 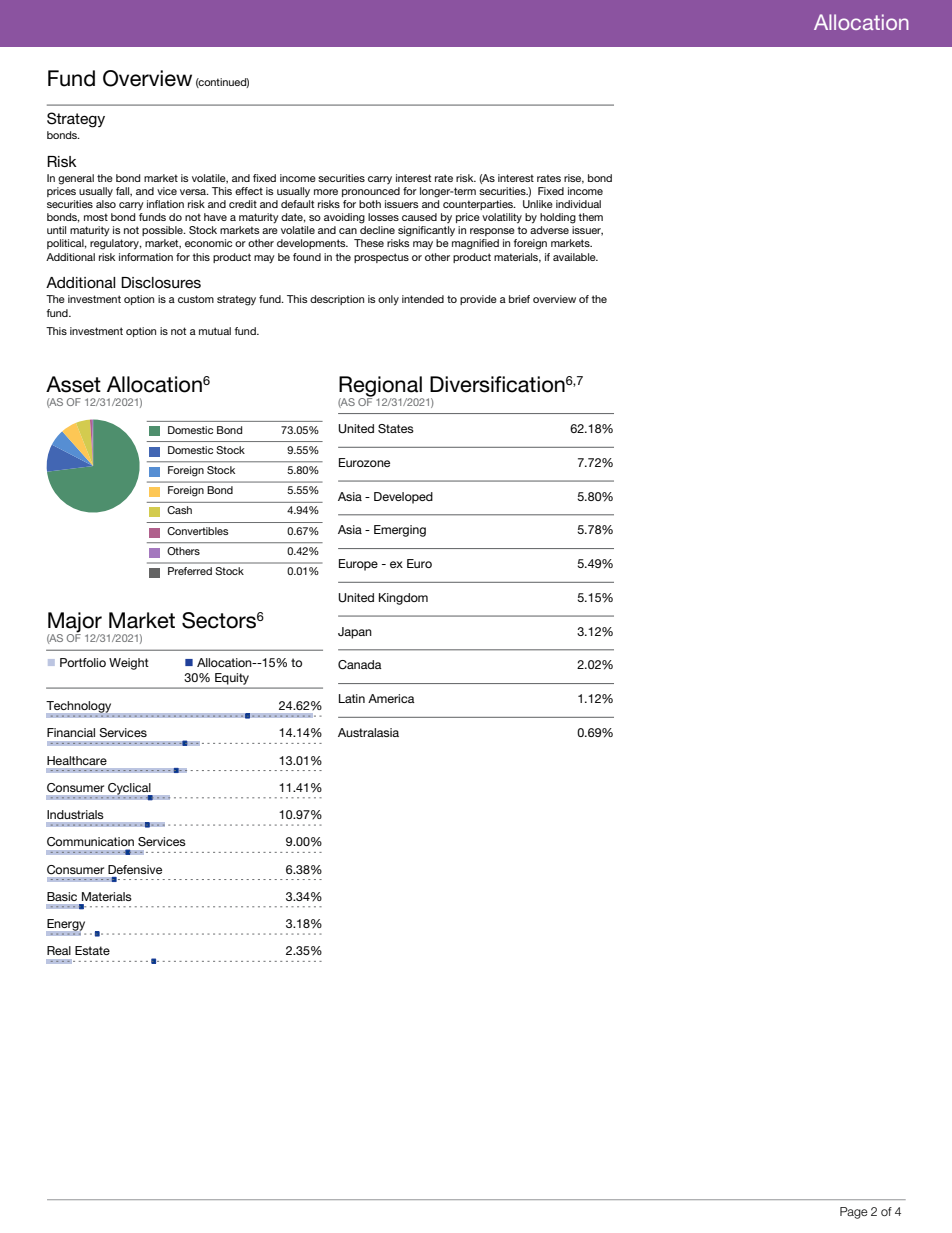 What do you see at coordinates (129, 664) in the screenshot?
I see `Weight` at bounding box center [129, 664].
